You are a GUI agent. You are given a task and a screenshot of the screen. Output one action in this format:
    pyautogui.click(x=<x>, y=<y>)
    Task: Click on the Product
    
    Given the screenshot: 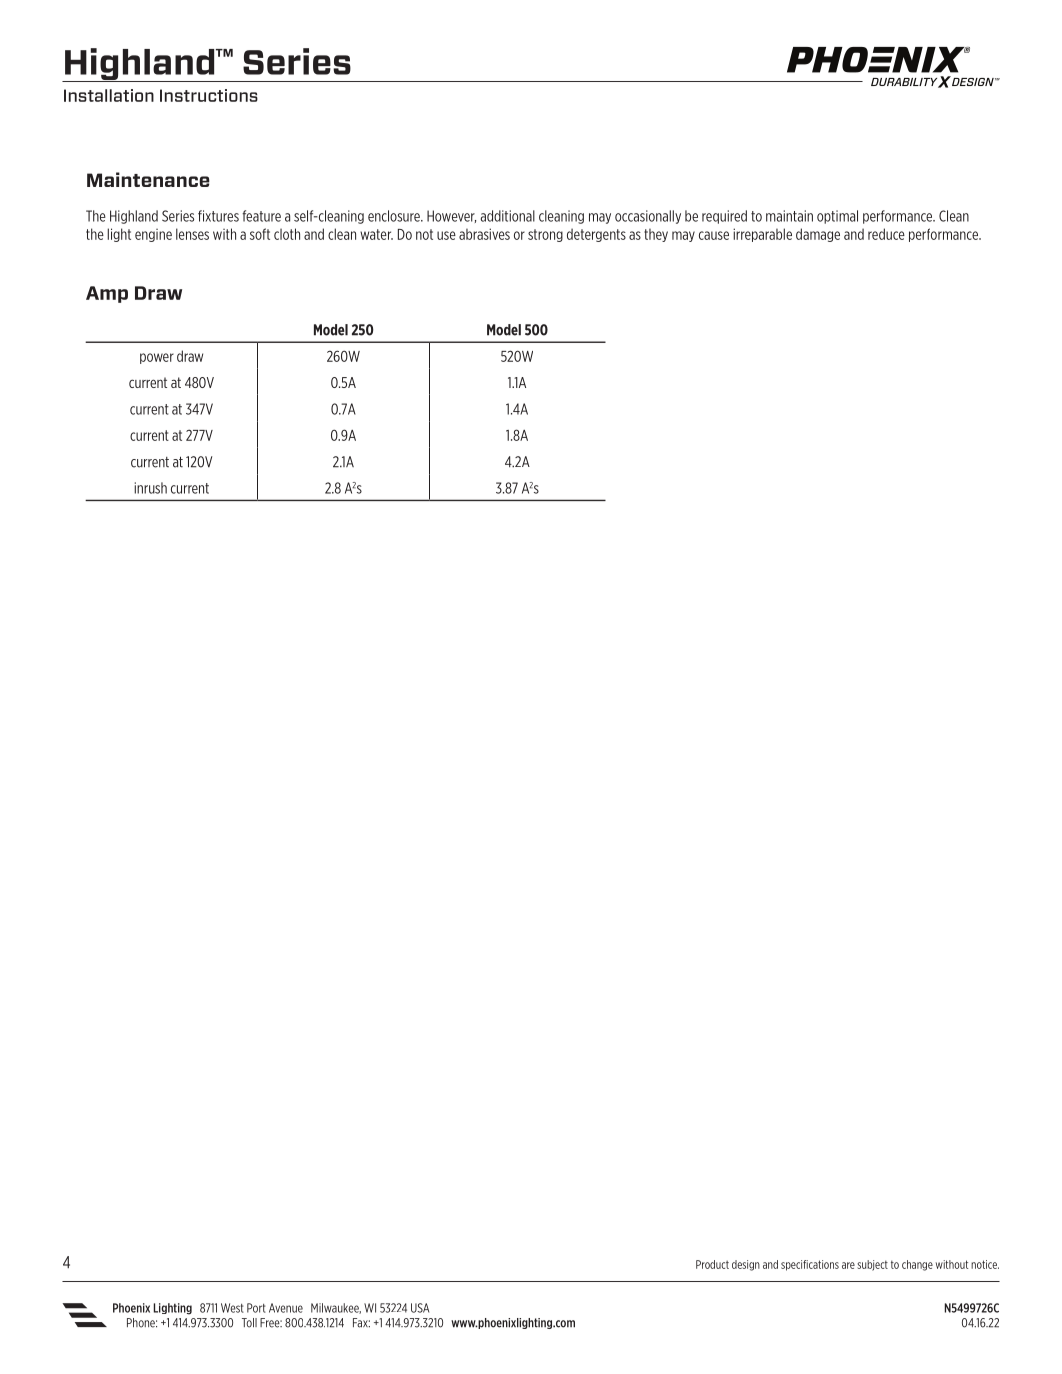 What is the action you would take?
    pyautogui.click(x=712, y=1264)
